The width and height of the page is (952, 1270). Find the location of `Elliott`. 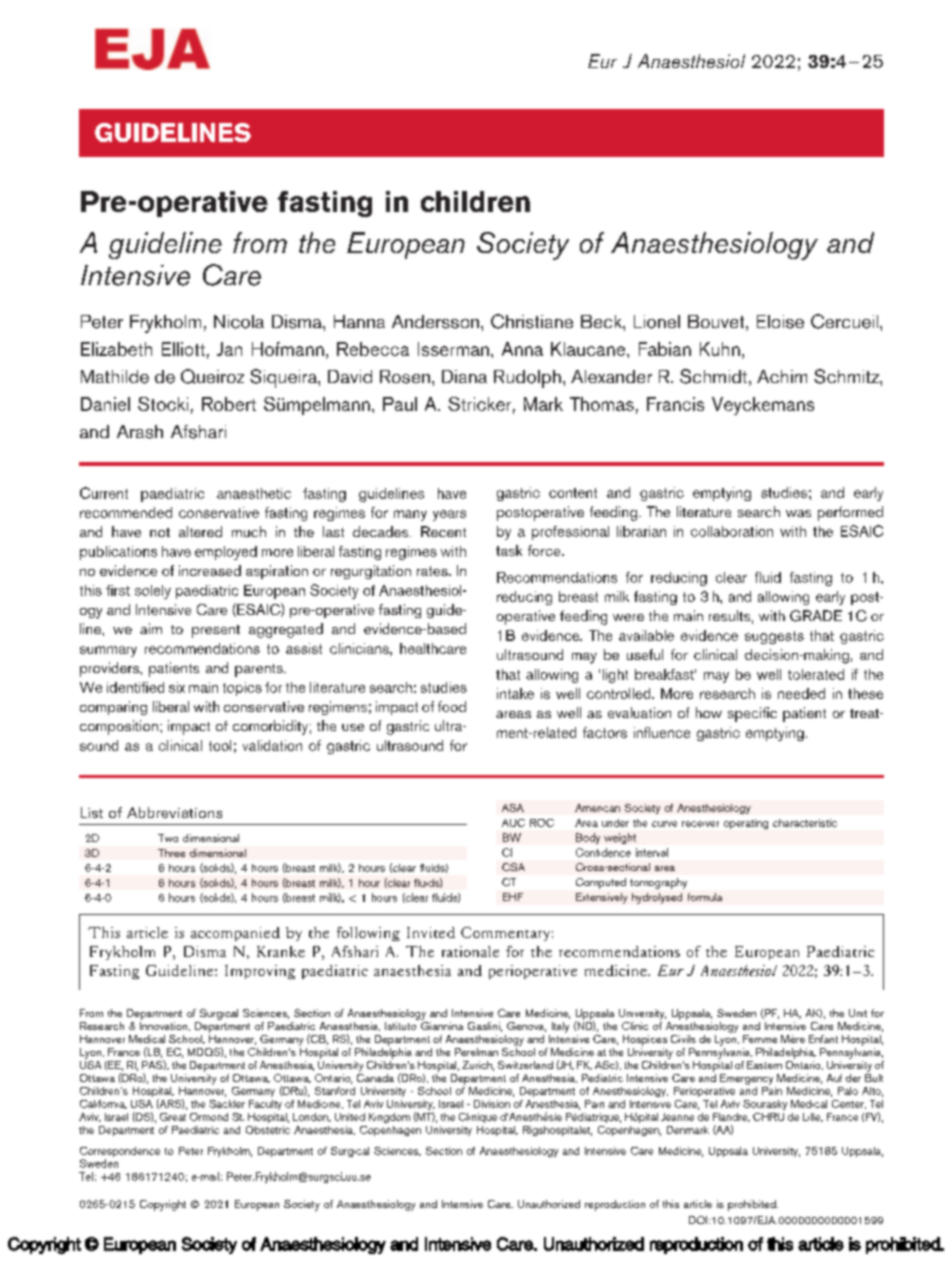

Elliott is located at coordinates (183, 349).
